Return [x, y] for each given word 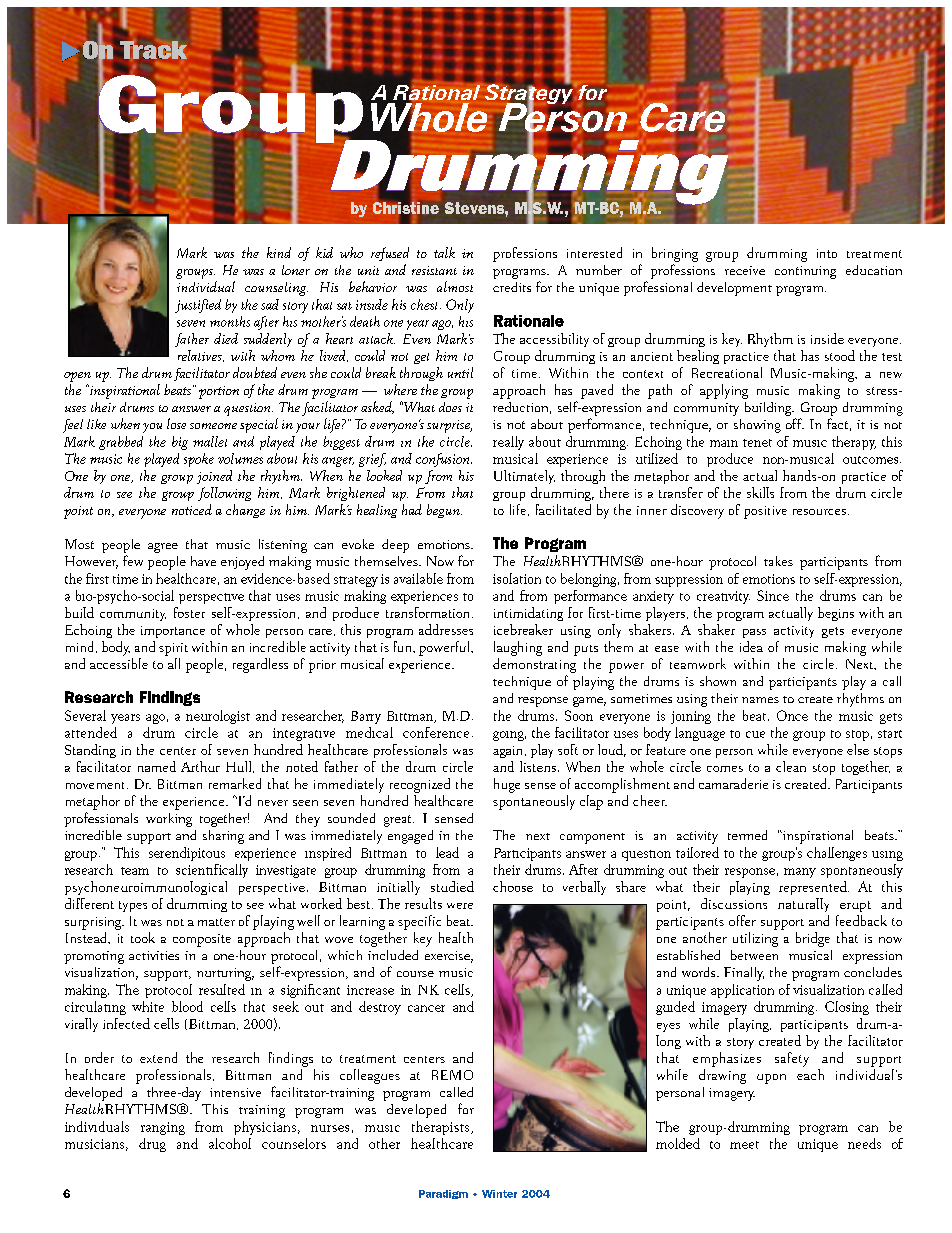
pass [754, 633]
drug [152, 1145]
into [827, 253]
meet [744, 1145]
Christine [406, 208]
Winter [499, 1194]
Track [153, 51]
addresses [446, 629]
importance [173, 632]
